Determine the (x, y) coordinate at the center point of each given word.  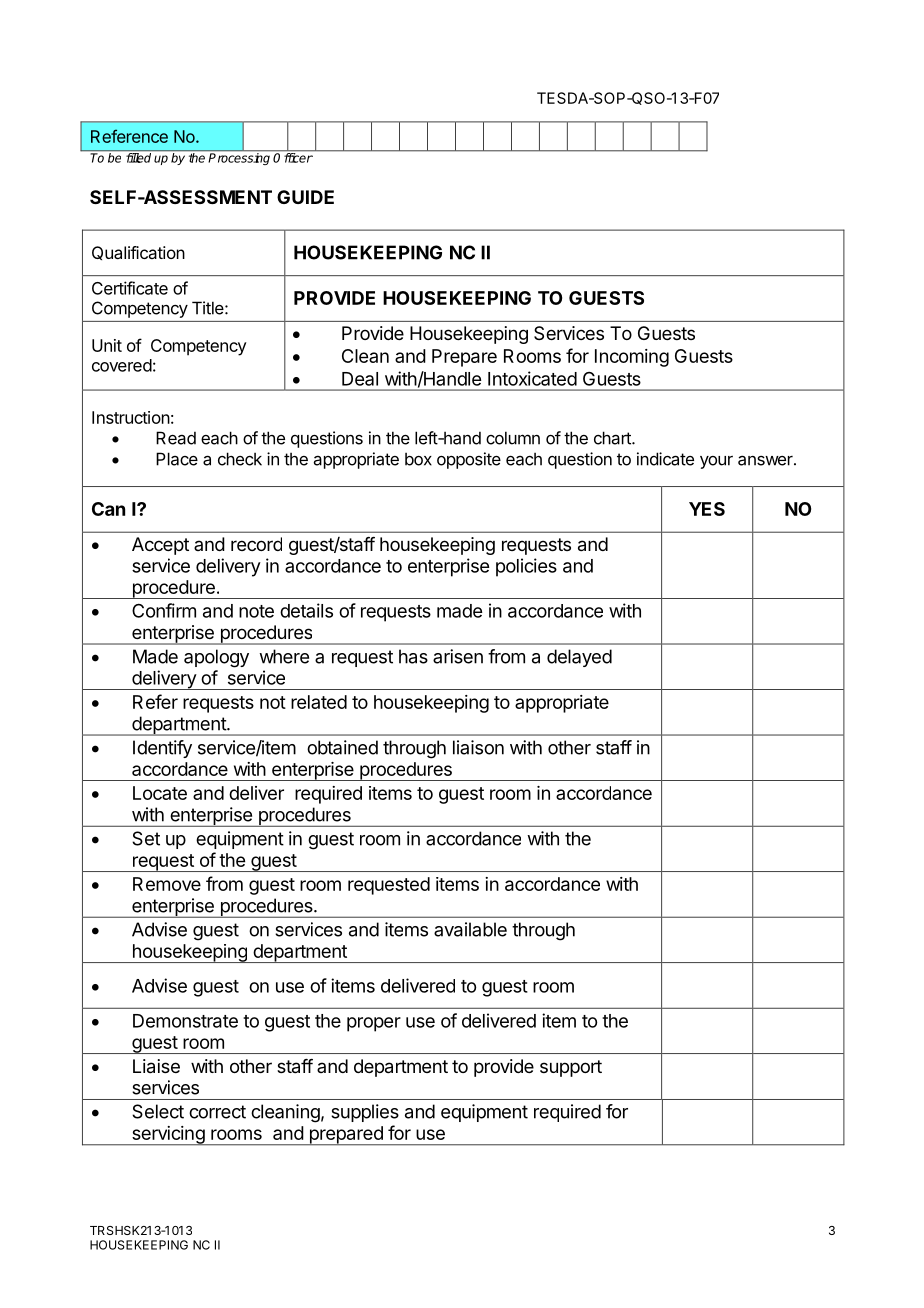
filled (138, 158)
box (418, 459)
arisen (458, 656)
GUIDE (305, 197)
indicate (665, 459)
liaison (478, 747)
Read (176, 438)
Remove (167, 884)
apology (216, 658)
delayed (579, 658)
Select (158, 1111)
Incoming (632, 358)
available (470, 929)
